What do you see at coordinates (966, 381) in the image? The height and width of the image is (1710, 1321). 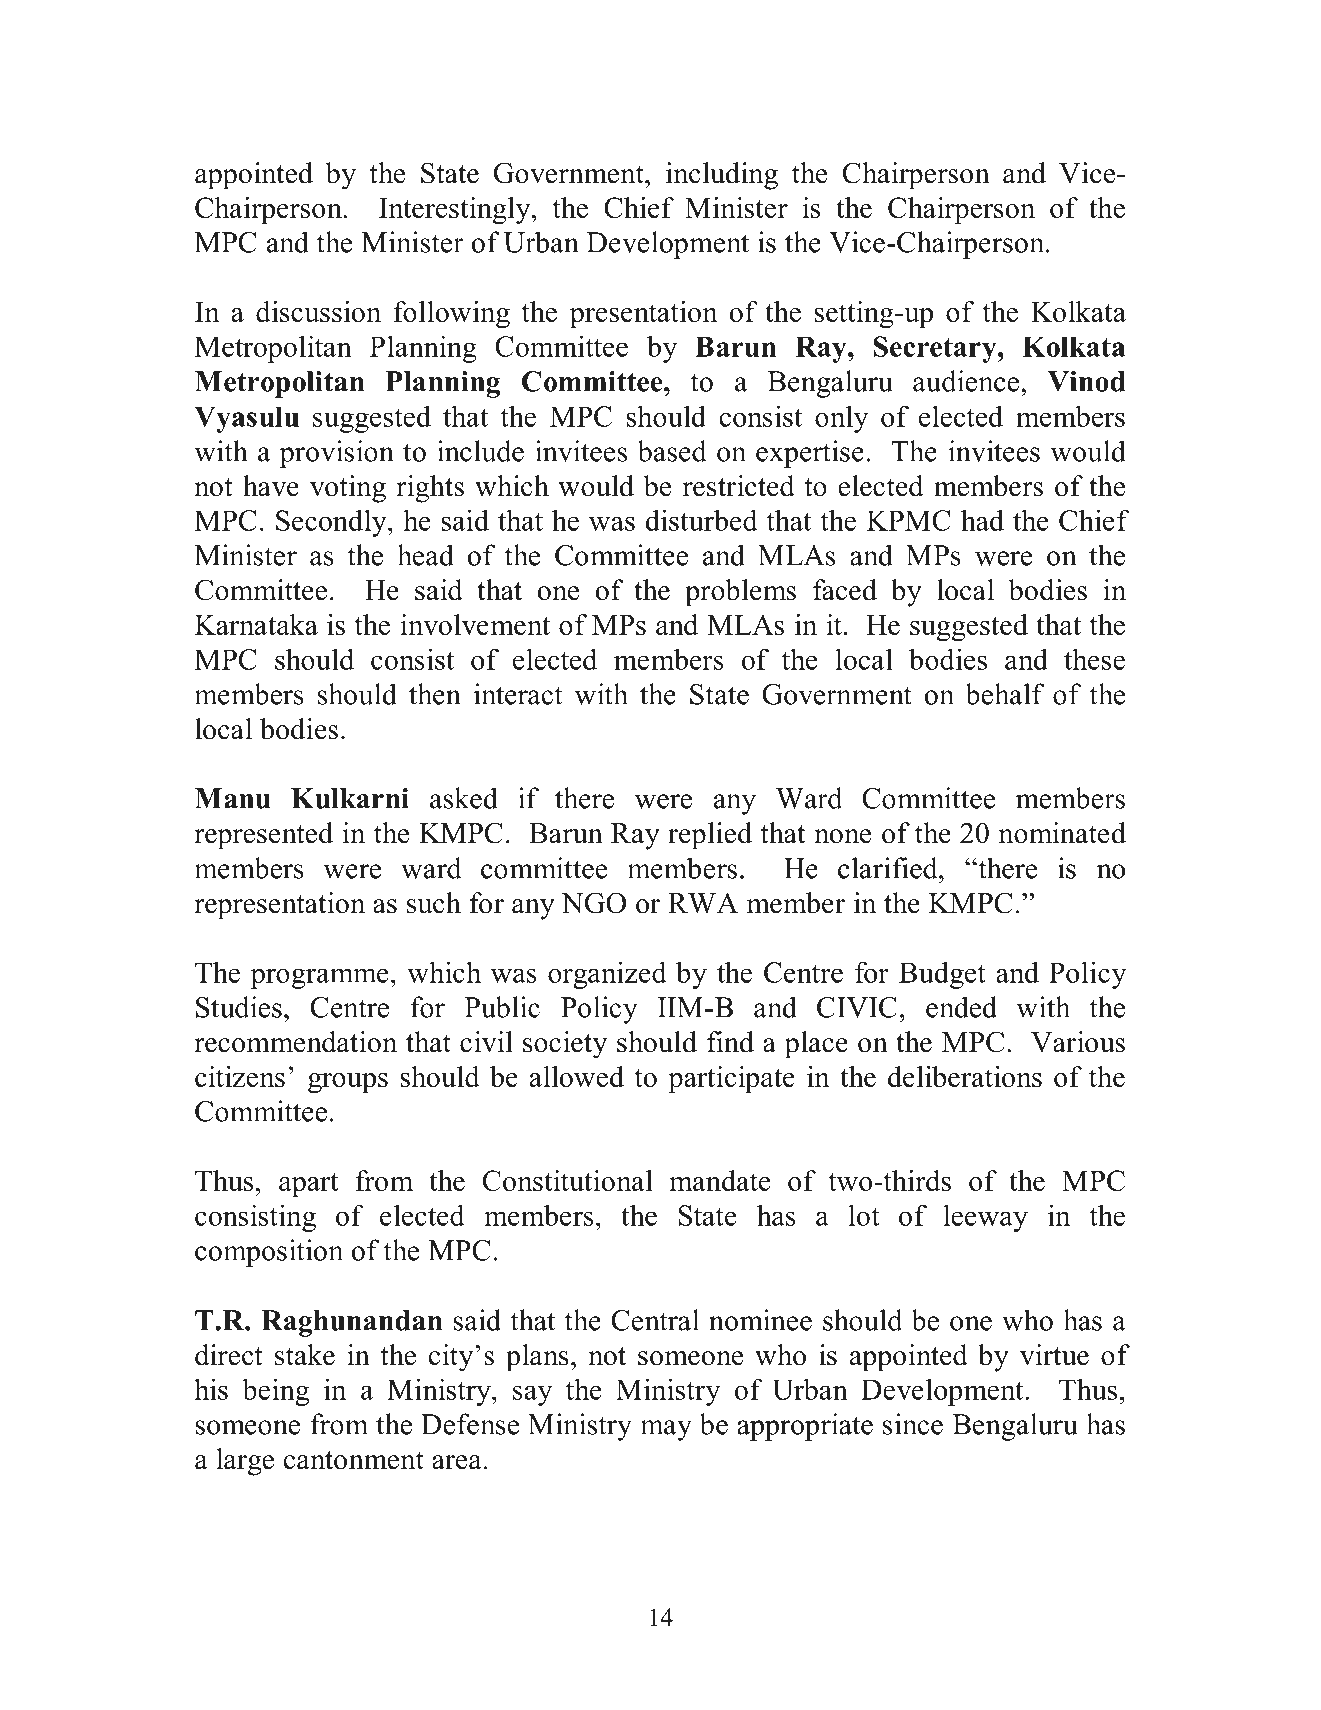 I see `audience` at bounding box center [966, 381].
